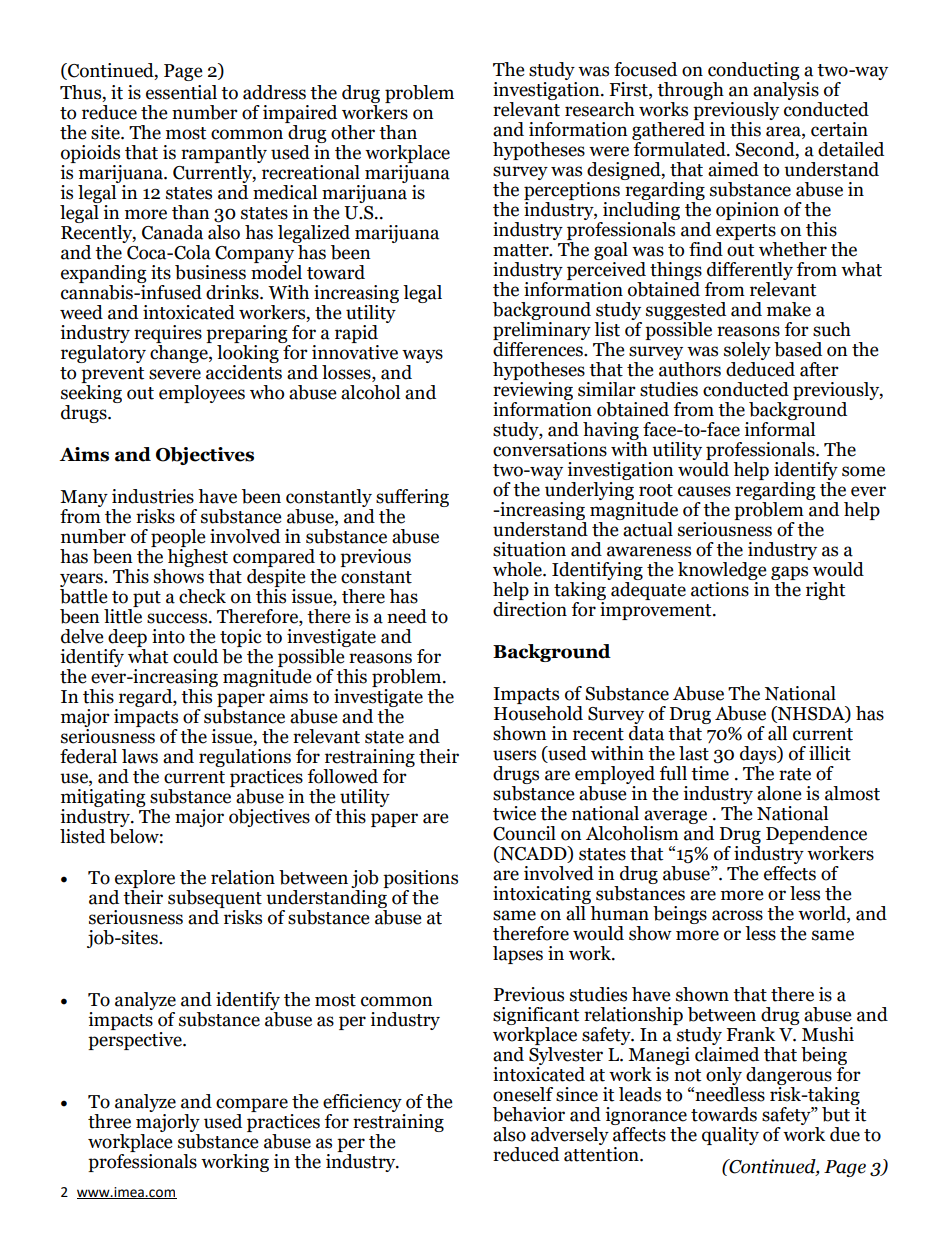  Describe the element at coordinates (353, 132) in the image. I see `other` at that location.
